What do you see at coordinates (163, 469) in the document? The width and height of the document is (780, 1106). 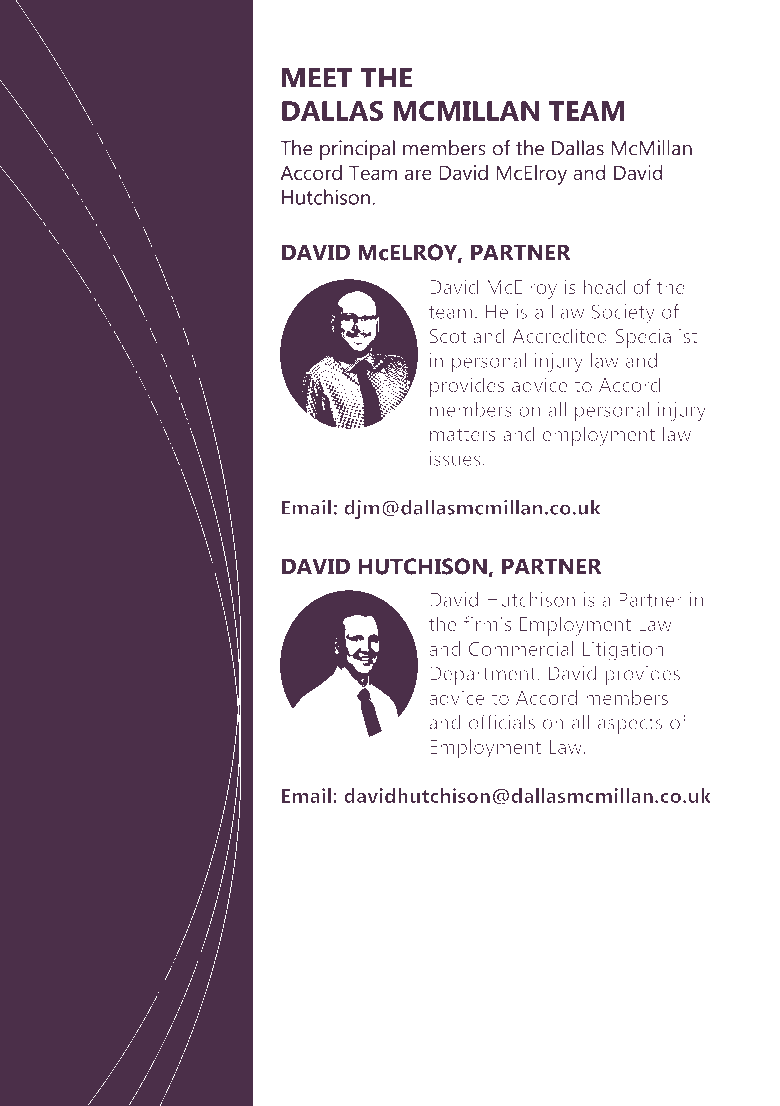 I see `union` at bounding box center [163, 469].
